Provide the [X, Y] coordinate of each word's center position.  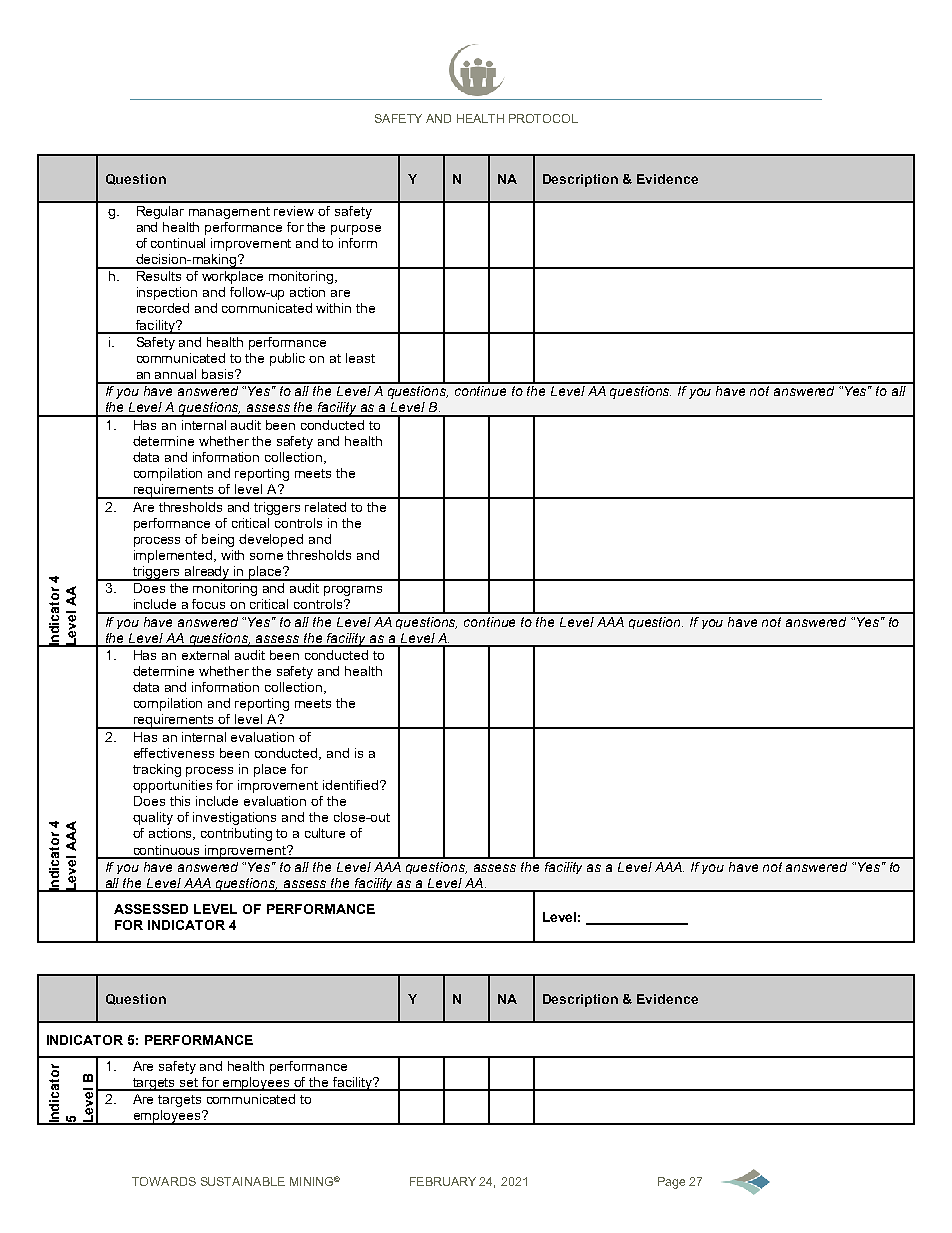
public [287, 359]
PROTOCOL [543, 118]
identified [350, 785]
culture [325, 833]
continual [178, 243]
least [360, 358]
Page [671, 1183]
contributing [236, 834]
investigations [234, 818]
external [205, 655]
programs [353, 591]
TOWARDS [164, 1181]
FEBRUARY [443, 1181]
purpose [356, 230]
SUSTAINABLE [243, 1181]
